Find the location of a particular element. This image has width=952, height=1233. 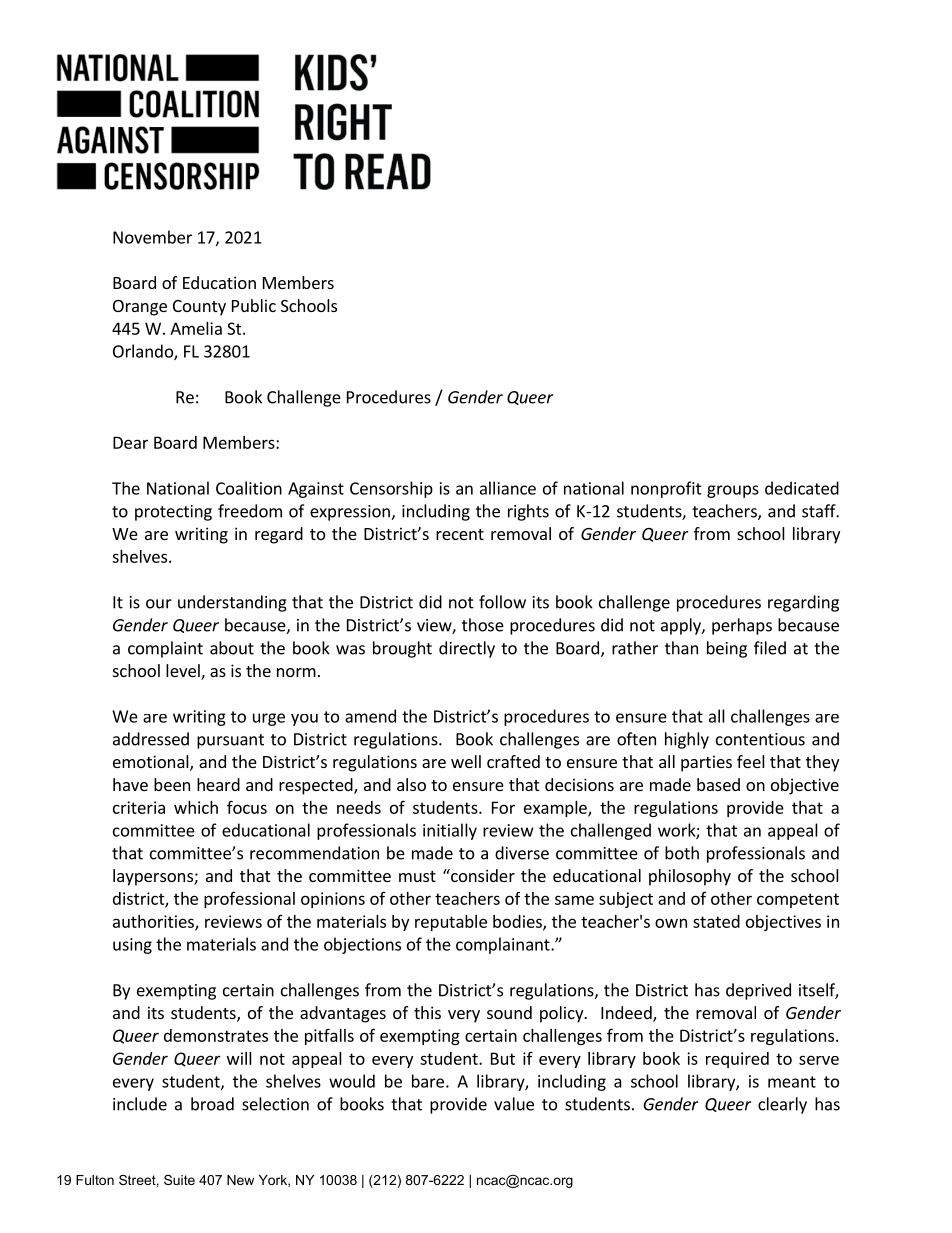

contentious is located at coordinates (760, 739).
